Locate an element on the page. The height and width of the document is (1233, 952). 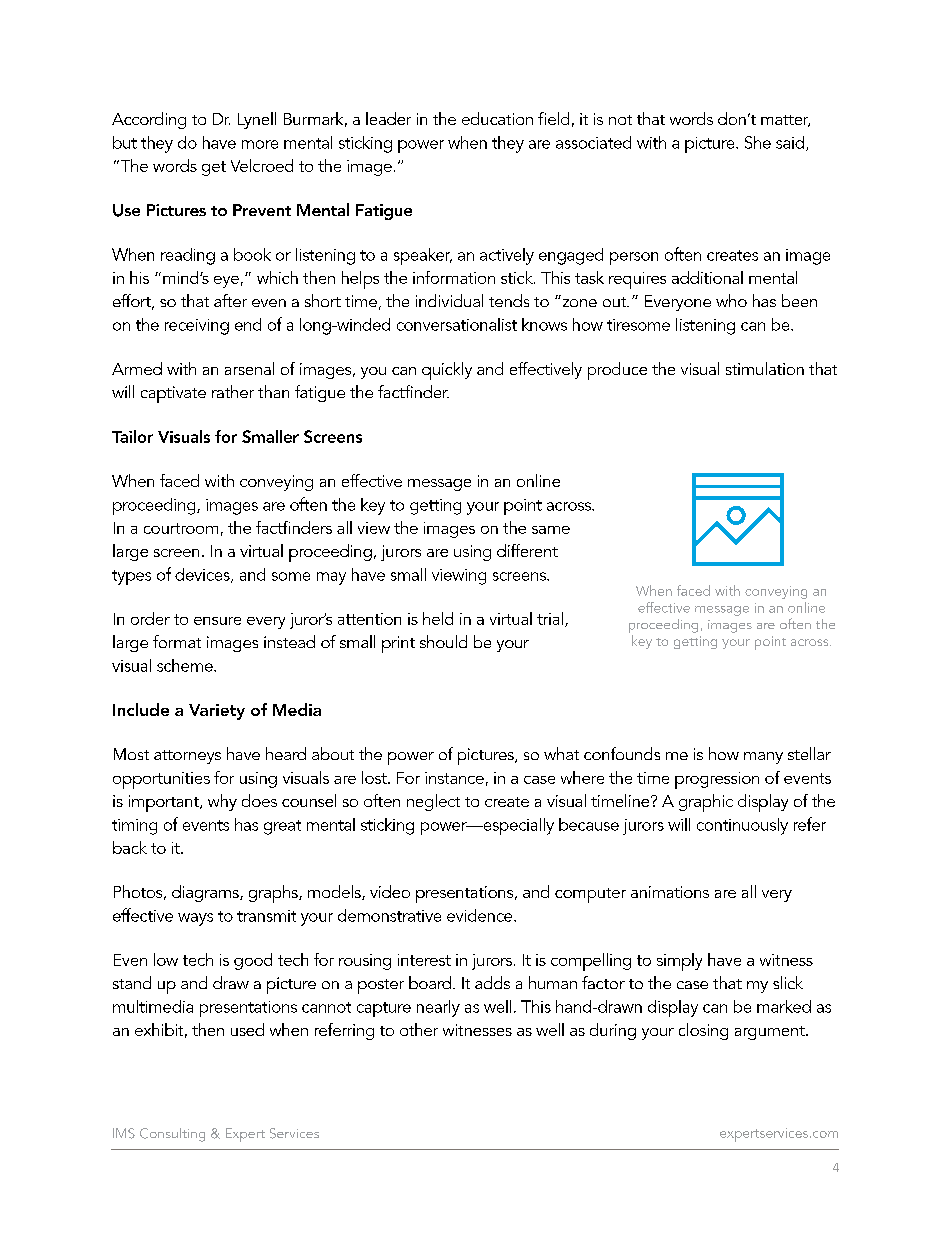
rather is located at coordinates (233, 391).
